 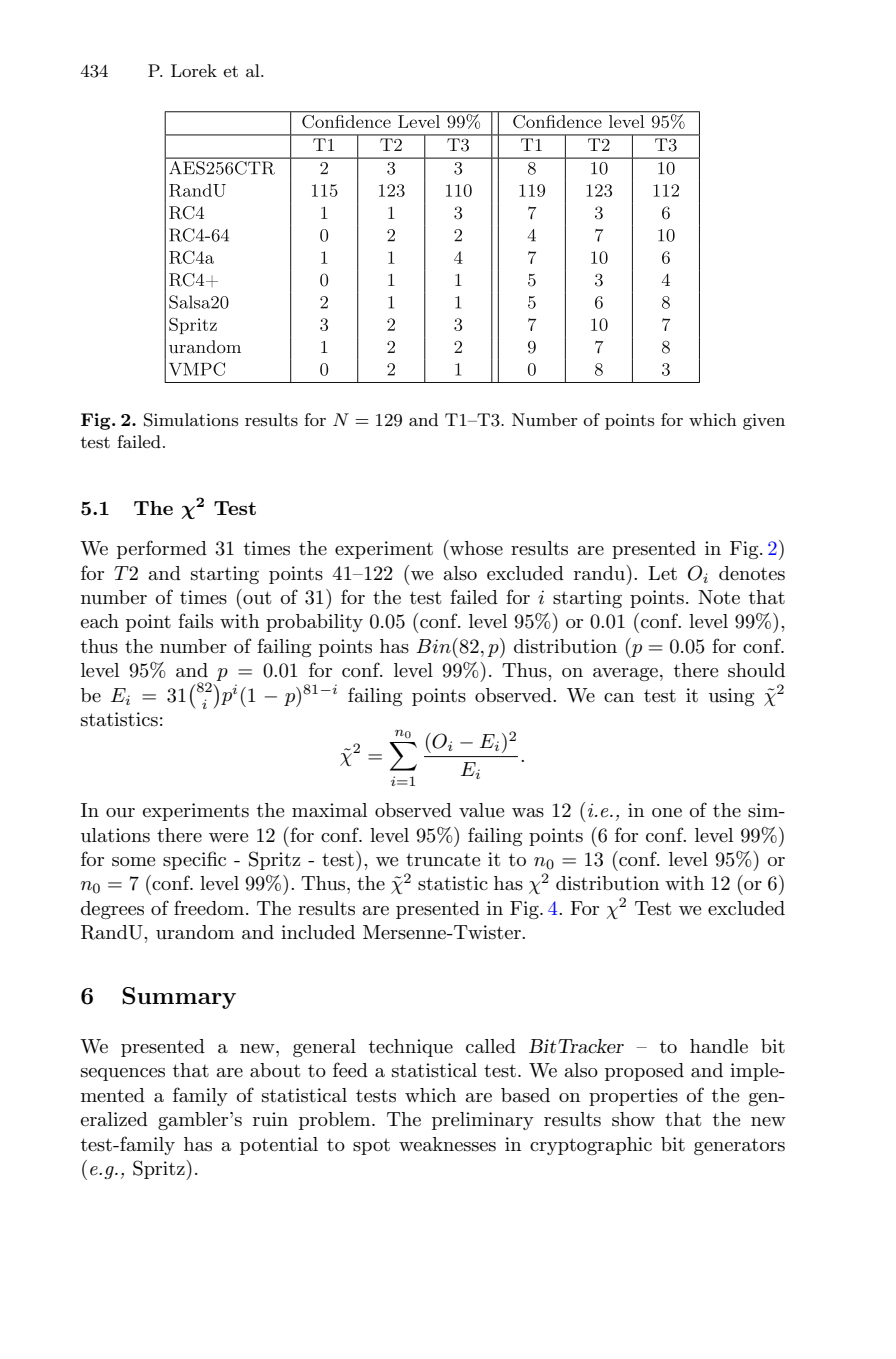 What do you see at coordinates (764, 422) in the screenshot?
I see `given` at bounding box center [764, 422].
